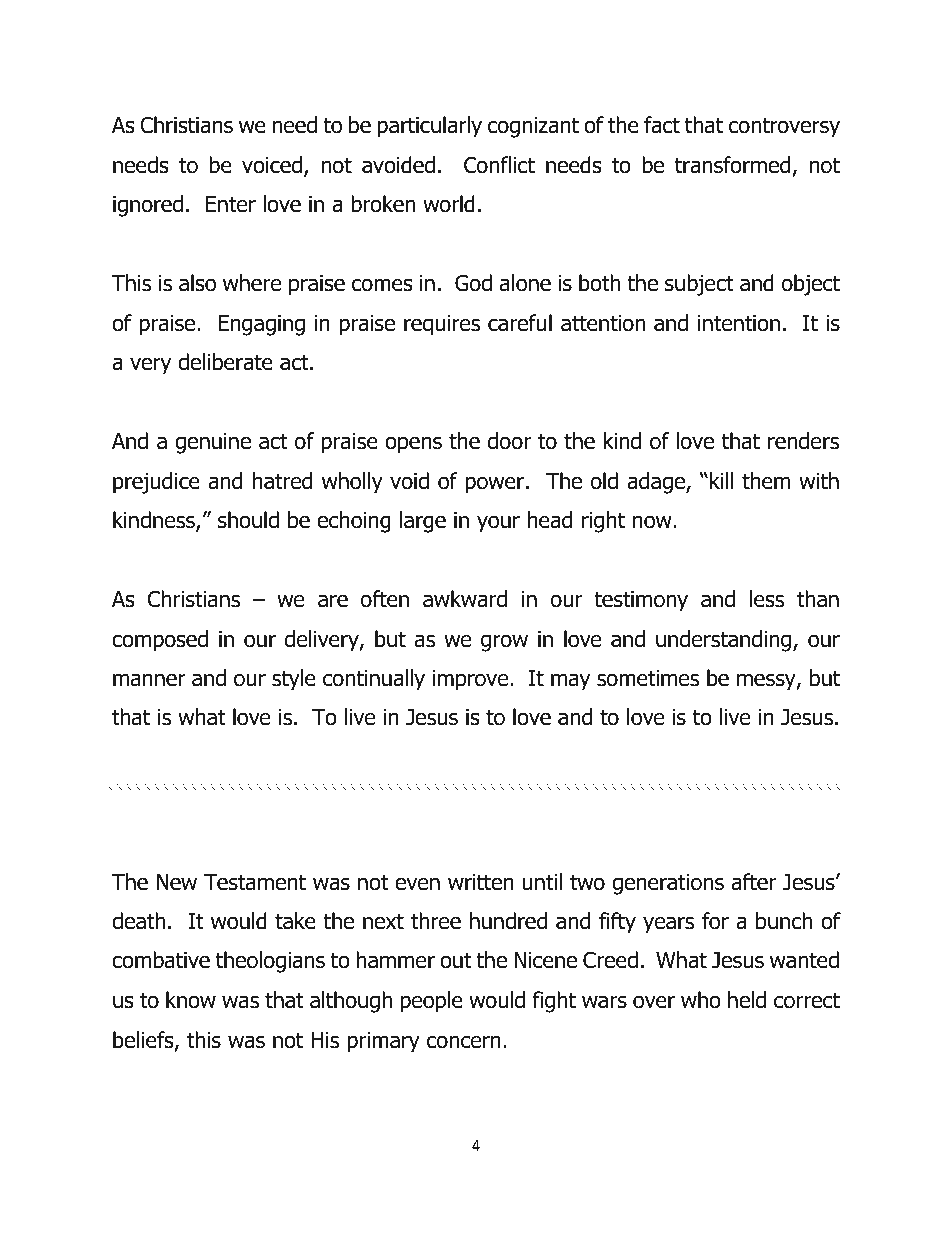  Describe the element at coordinates (739, 323) in the screenshot. I see `intention` at that location.
